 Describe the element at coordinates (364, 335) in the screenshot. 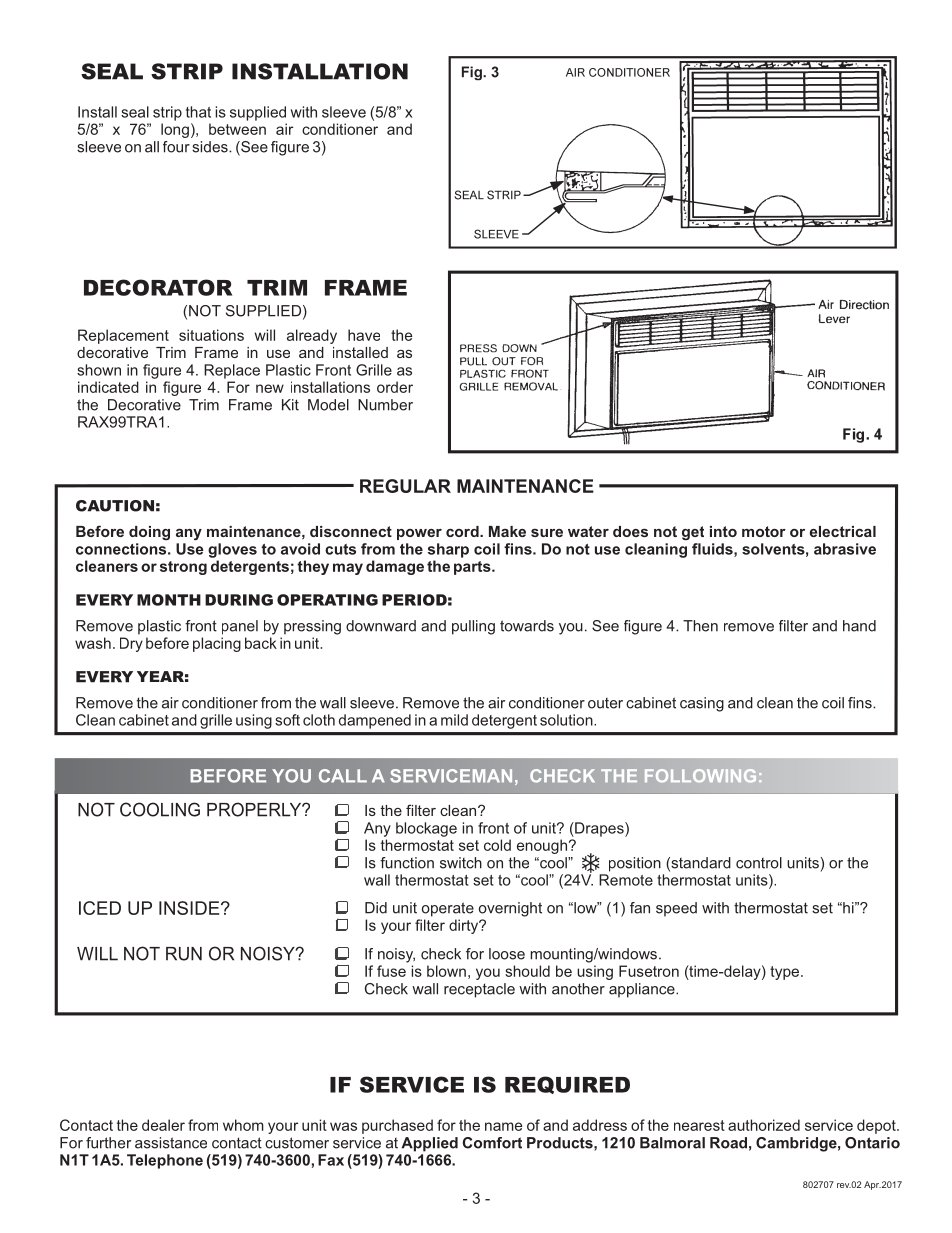

I see `have` at that location.
